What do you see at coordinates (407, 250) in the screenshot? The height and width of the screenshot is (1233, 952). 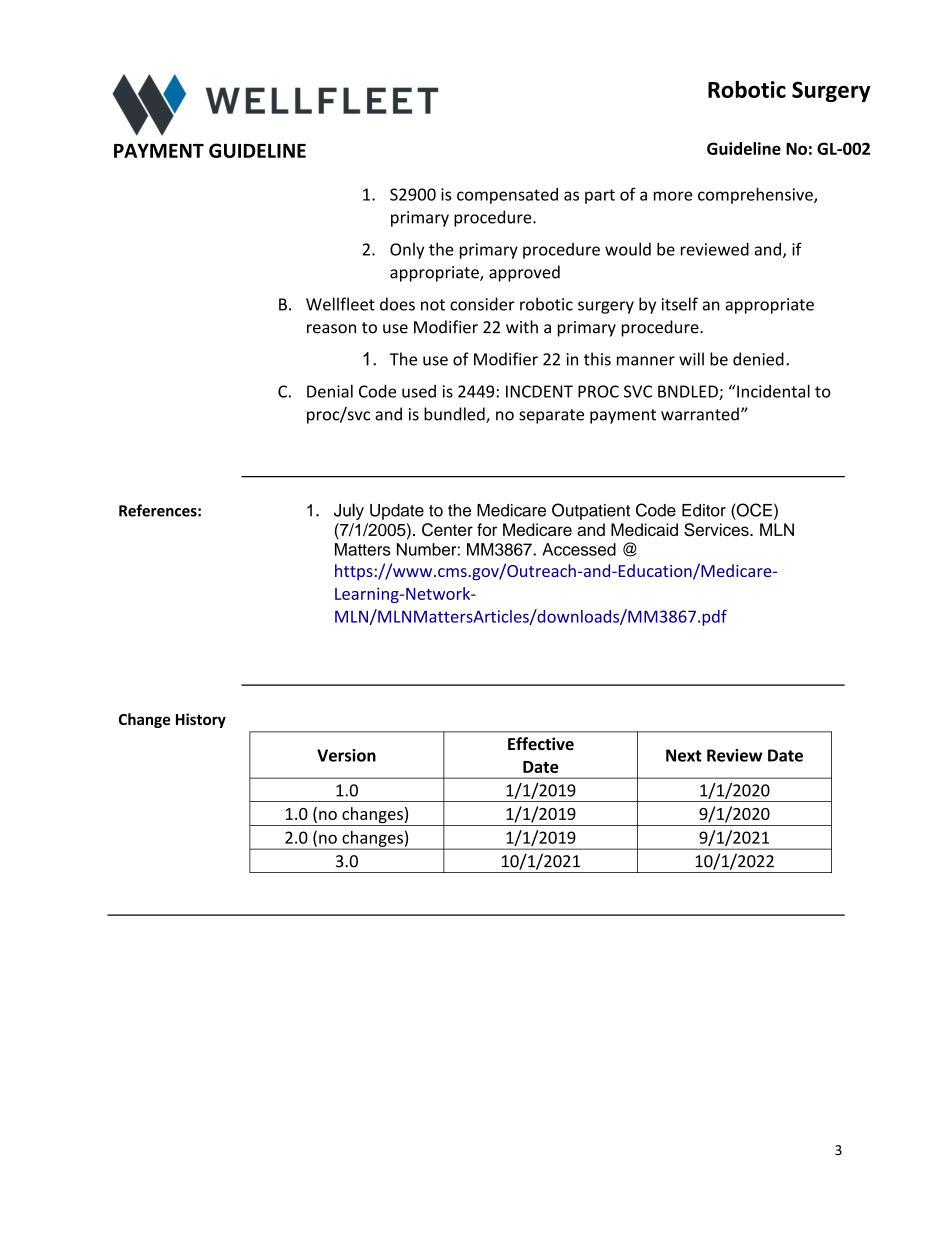 I see `Only` at bounding box center [407, 250].
